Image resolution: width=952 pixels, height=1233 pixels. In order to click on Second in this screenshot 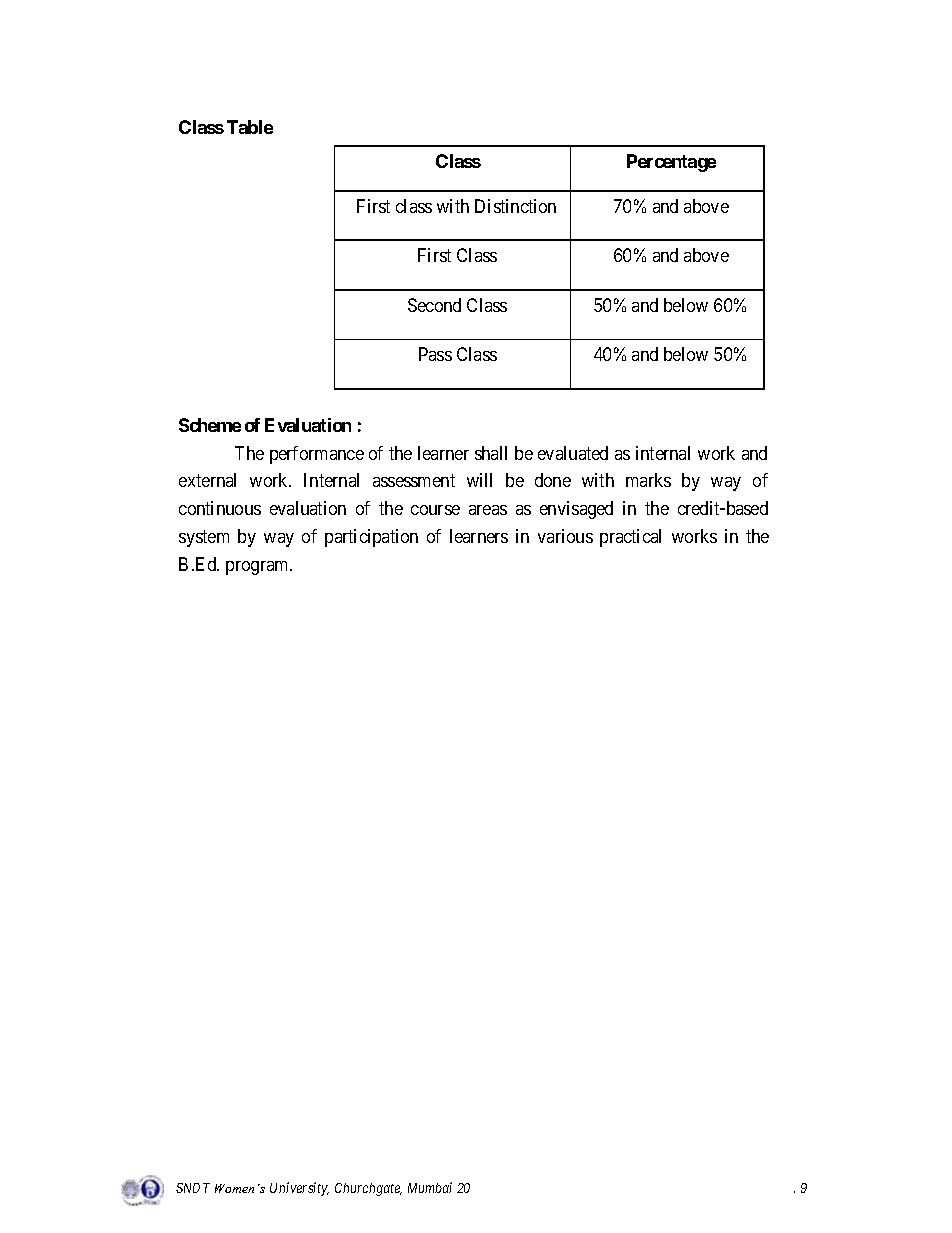, I will do `click(434, 305)`.
